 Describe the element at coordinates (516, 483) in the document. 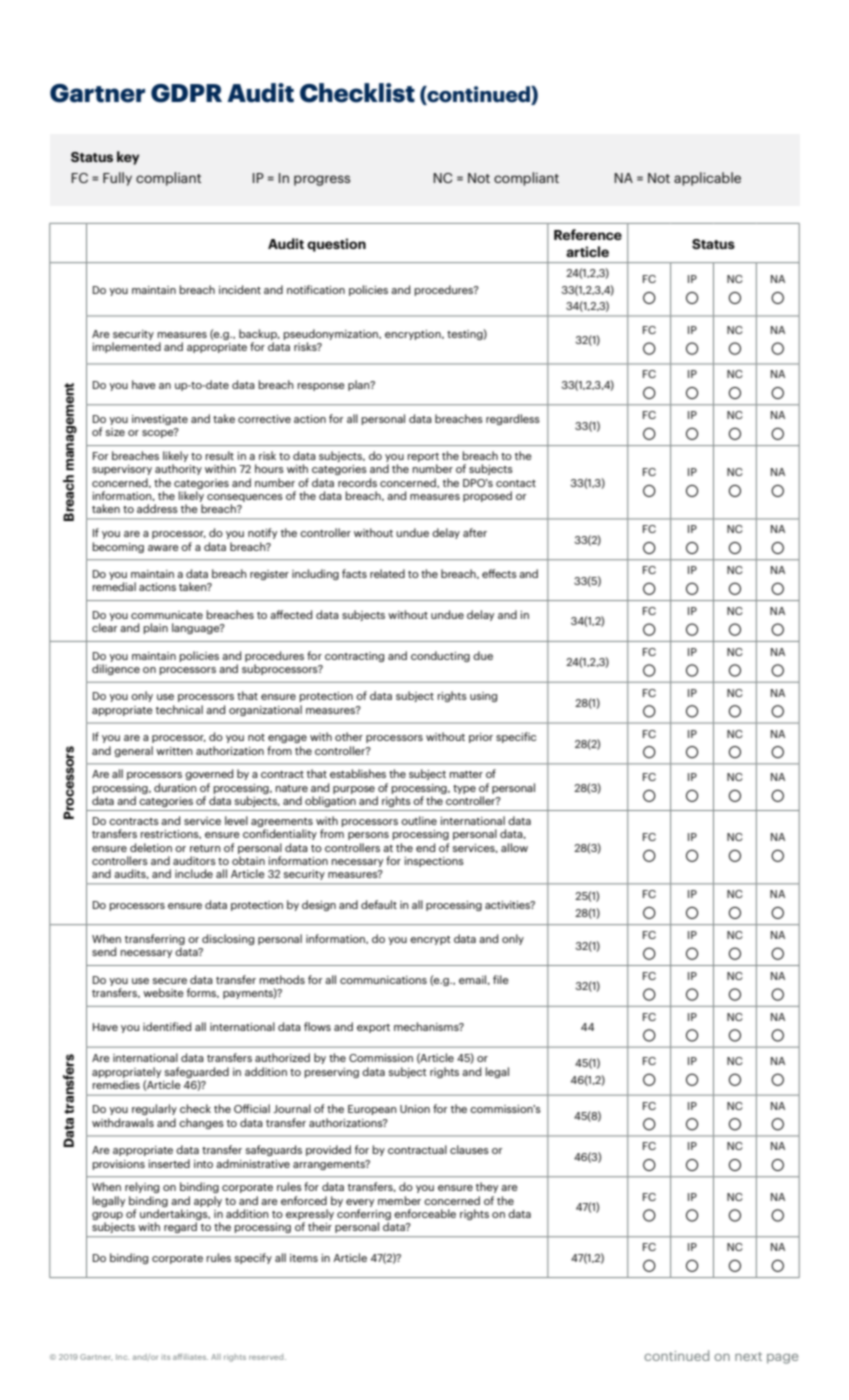

I see `contact` at that location.
